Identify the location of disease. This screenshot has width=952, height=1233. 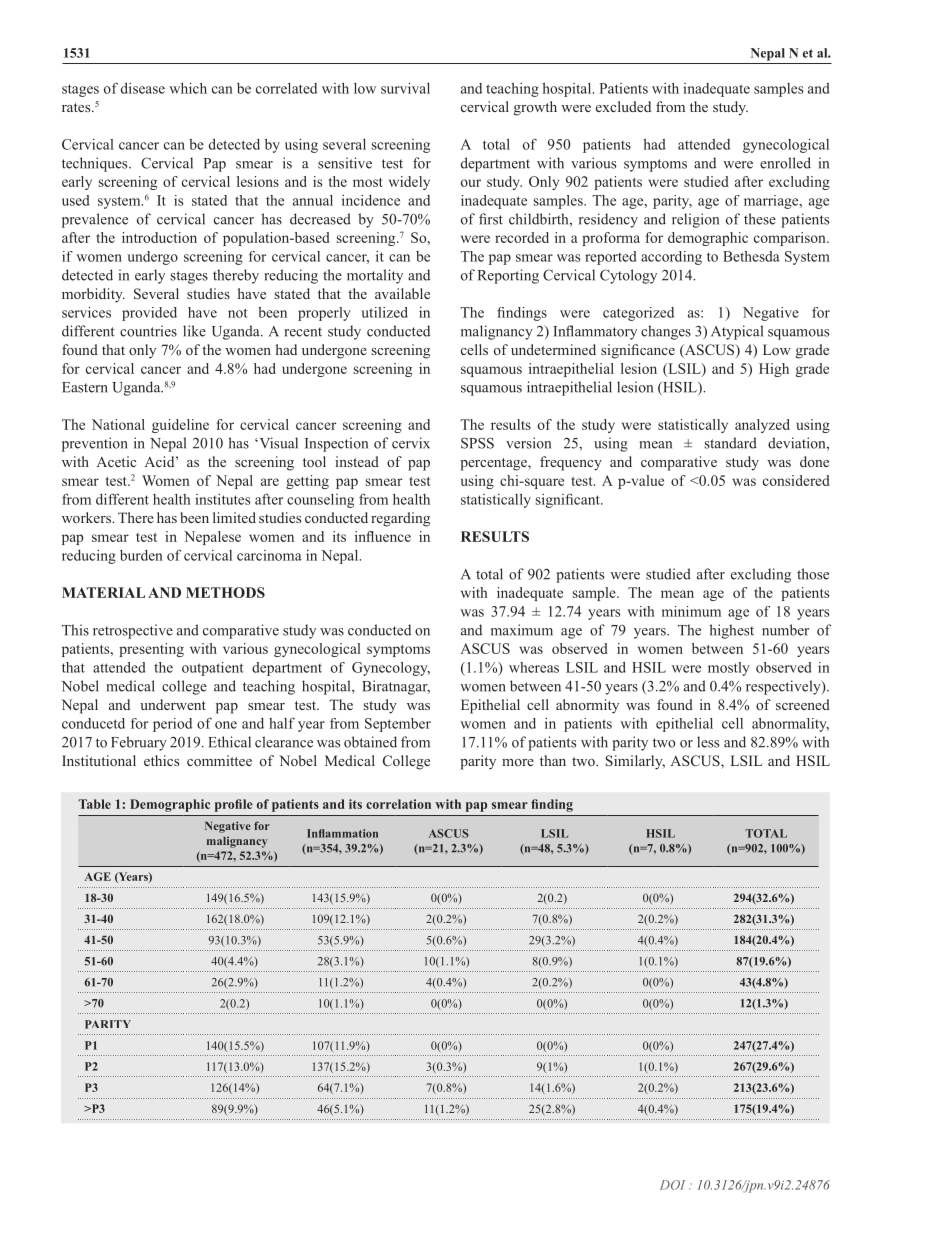
(143, 88).
